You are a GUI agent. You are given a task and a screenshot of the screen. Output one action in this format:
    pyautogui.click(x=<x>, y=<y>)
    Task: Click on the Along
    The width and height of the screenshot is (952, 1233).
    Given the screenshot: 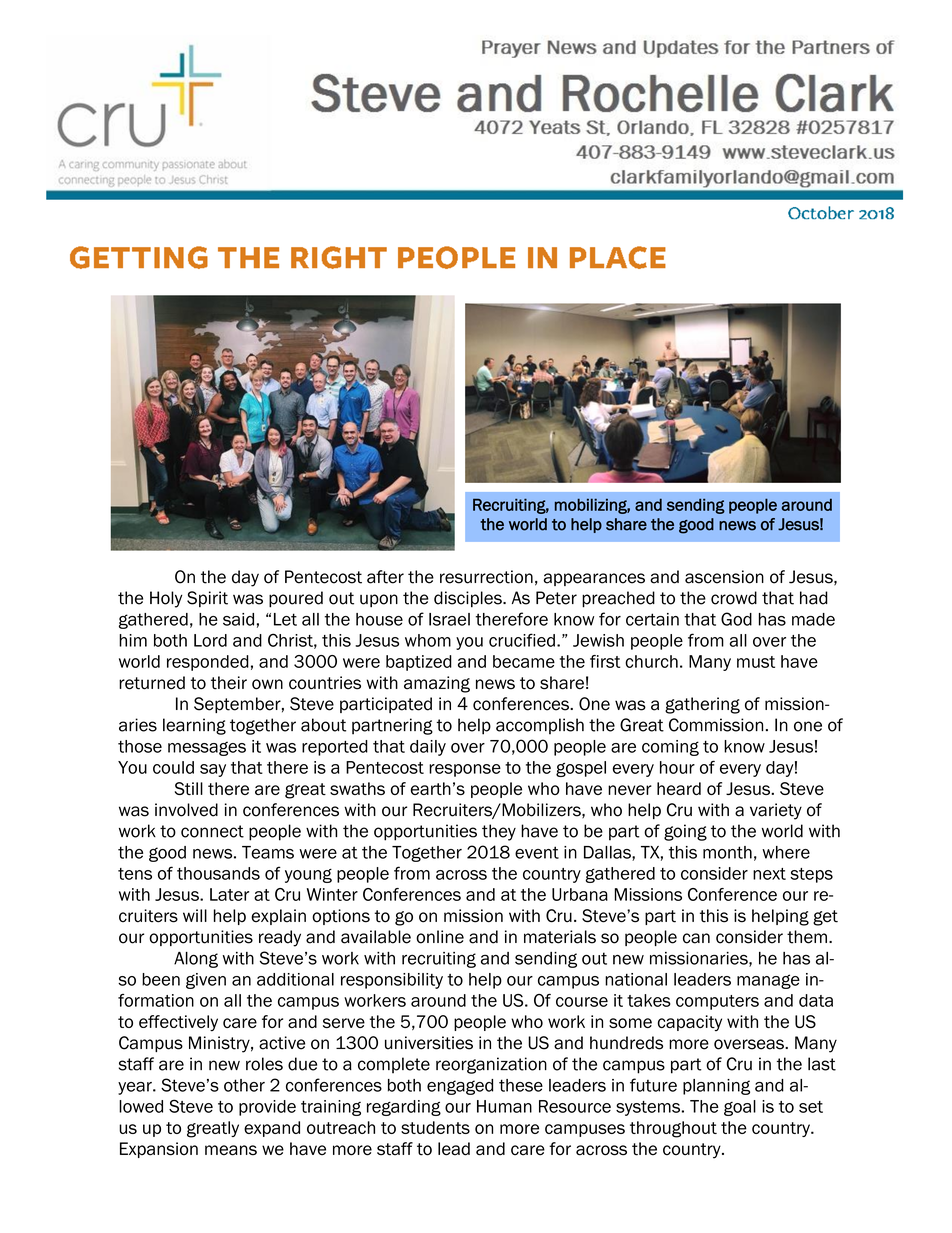 What is the action you would take?
    pyautogui.click(x=196, y=960)
